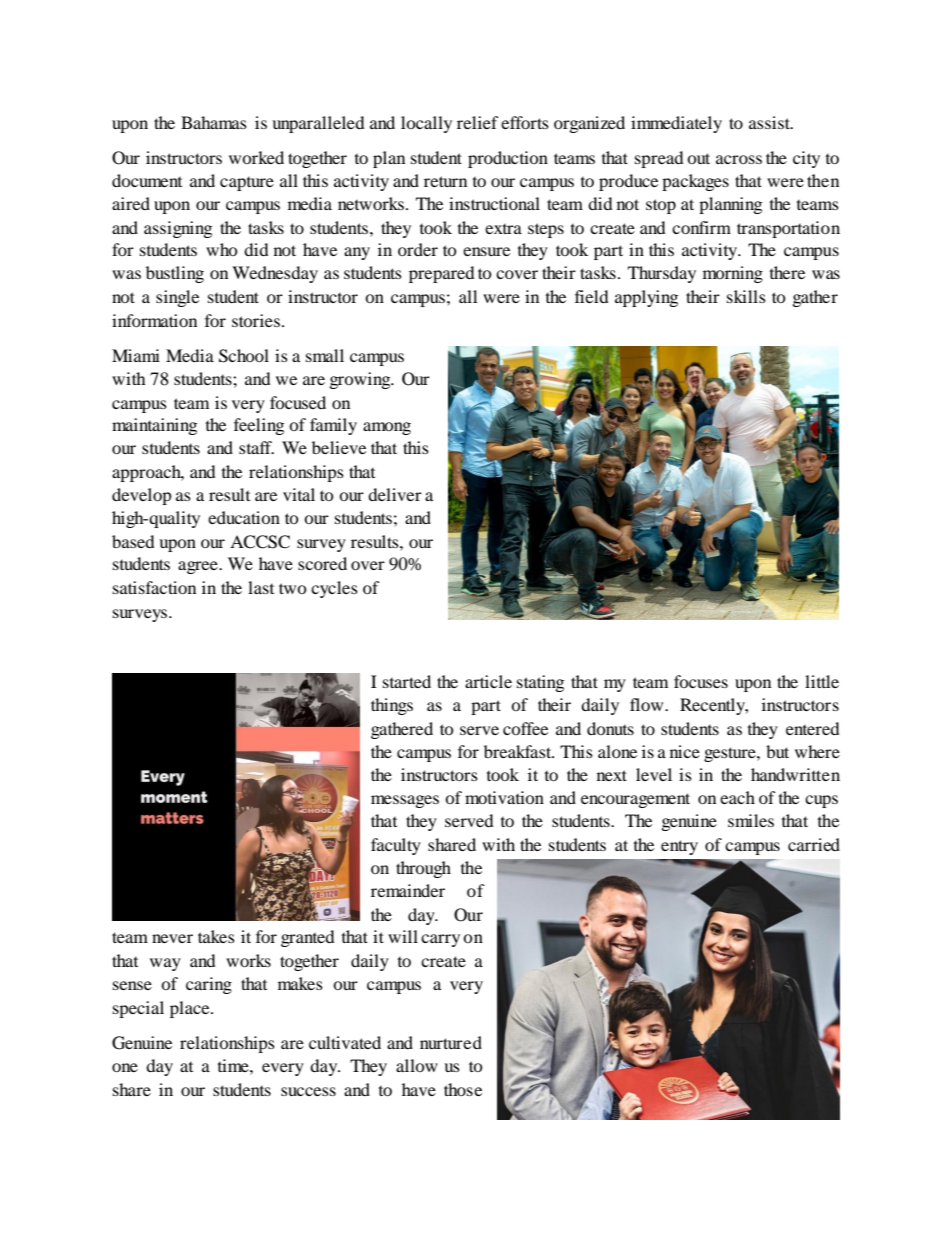  What do you see at coordinates (261, 587) in the page?
I see `last` at bounding box center [261, 587].
